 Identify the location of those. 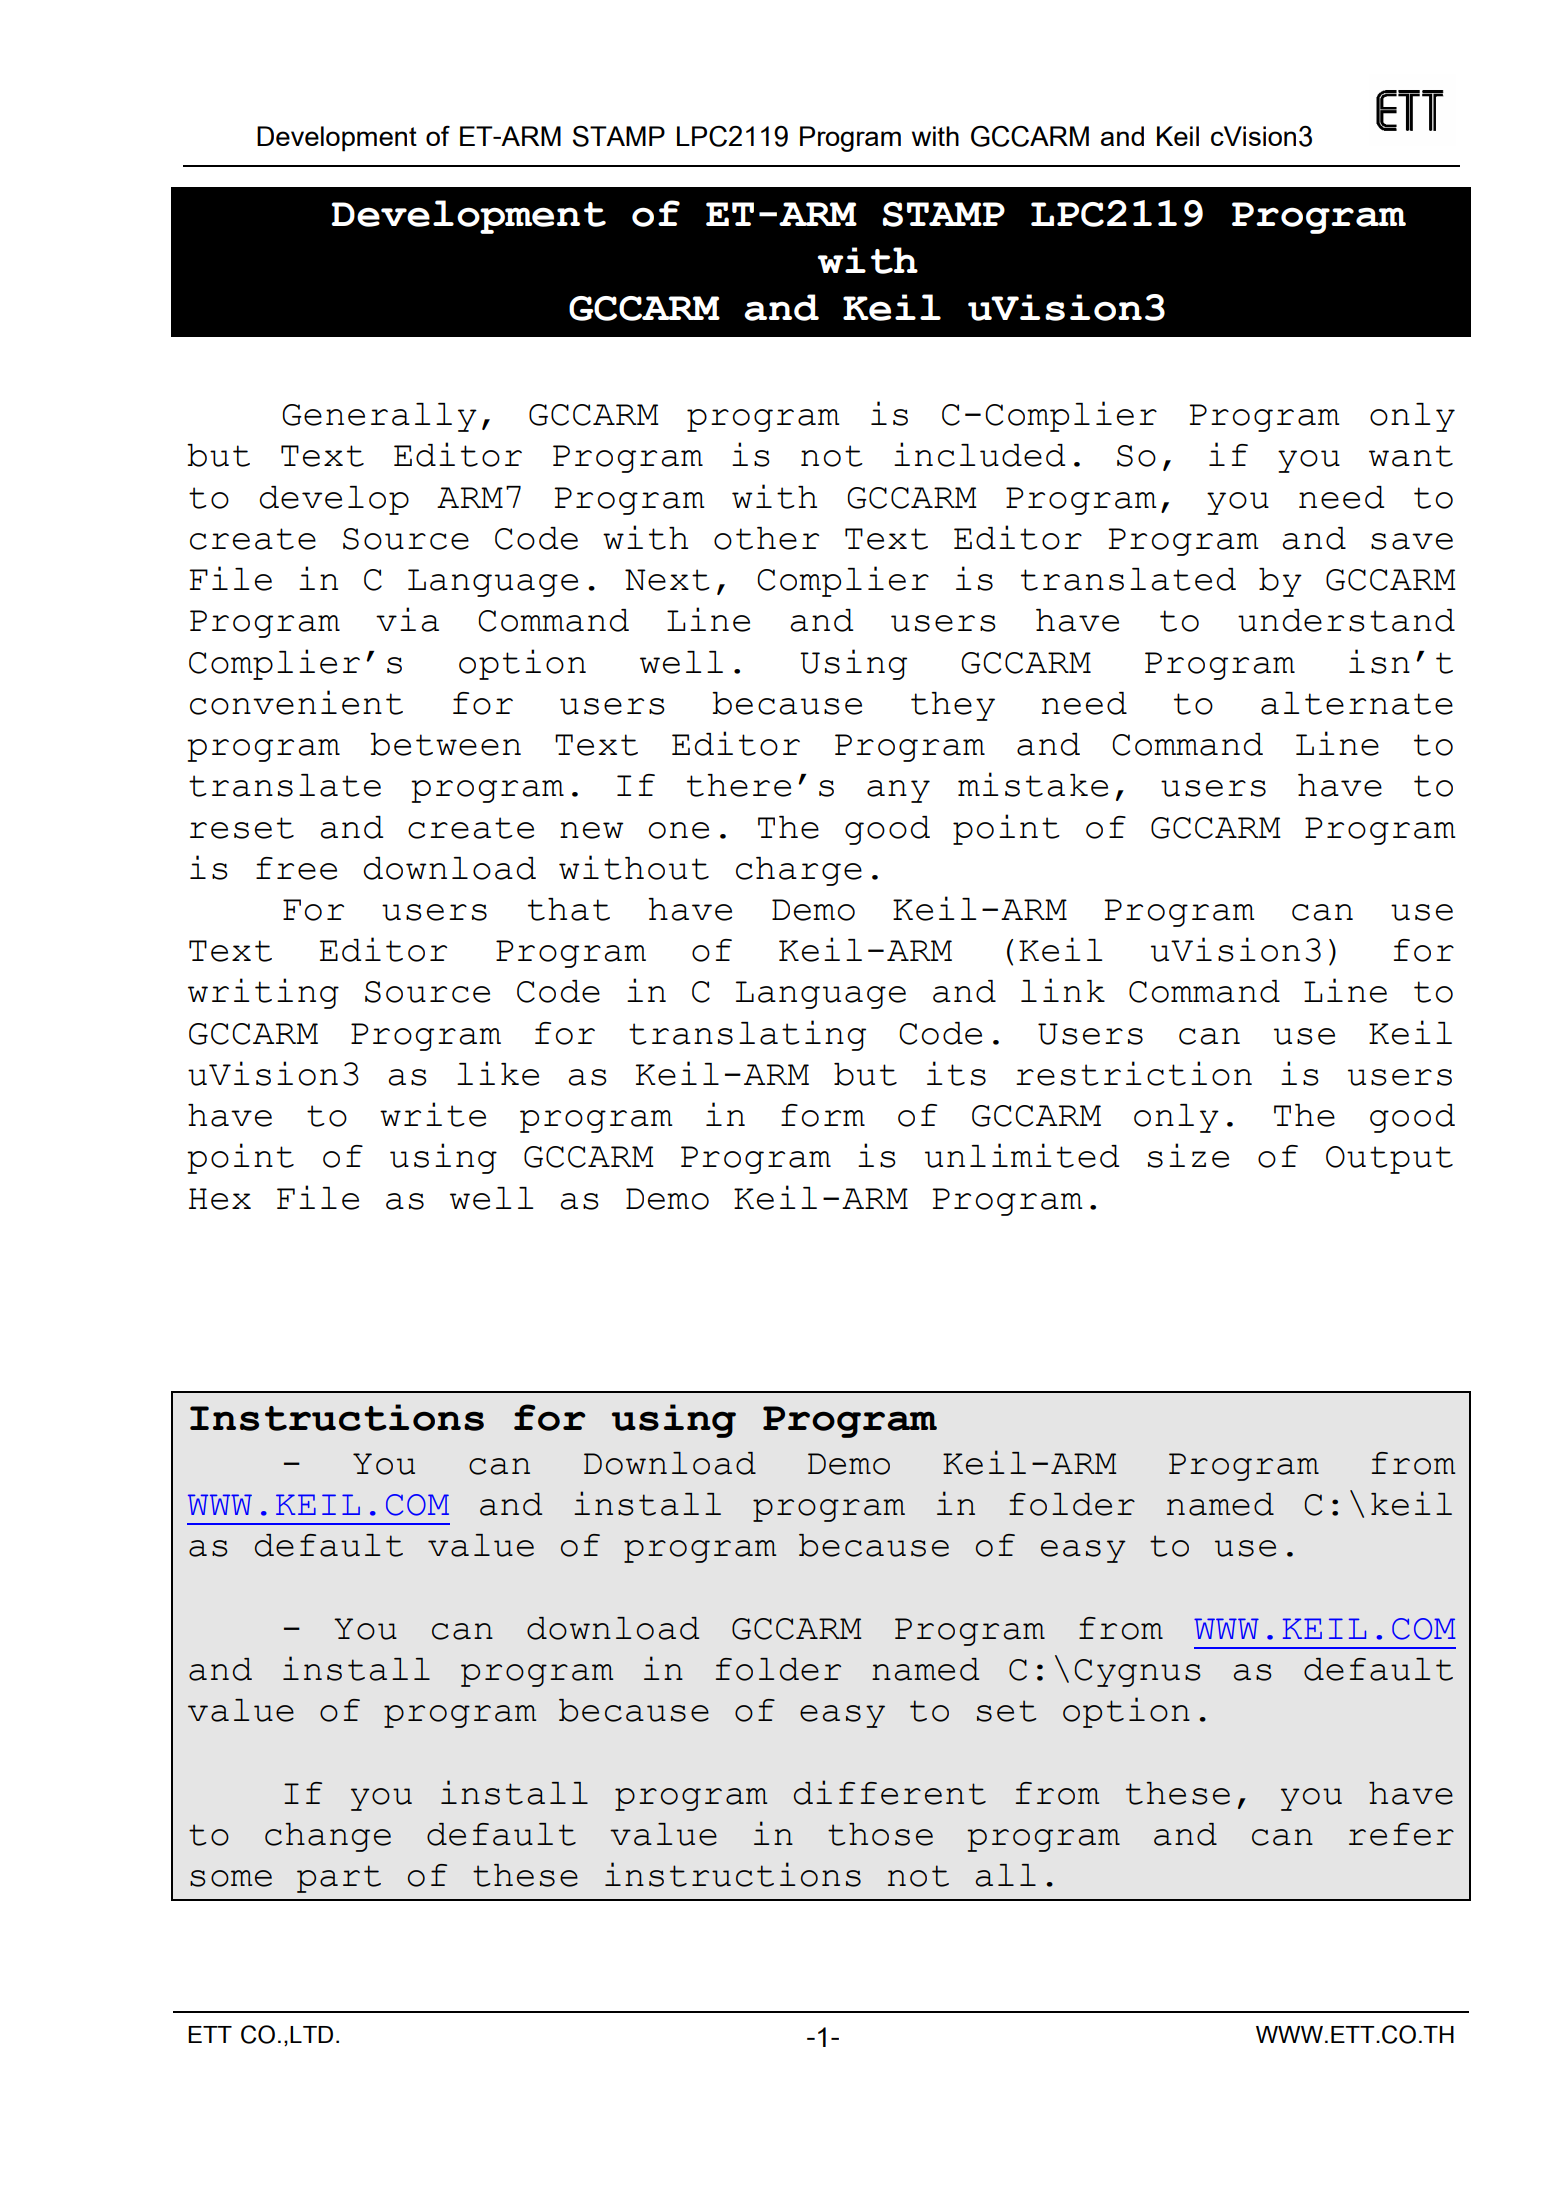
(880, 1834).
